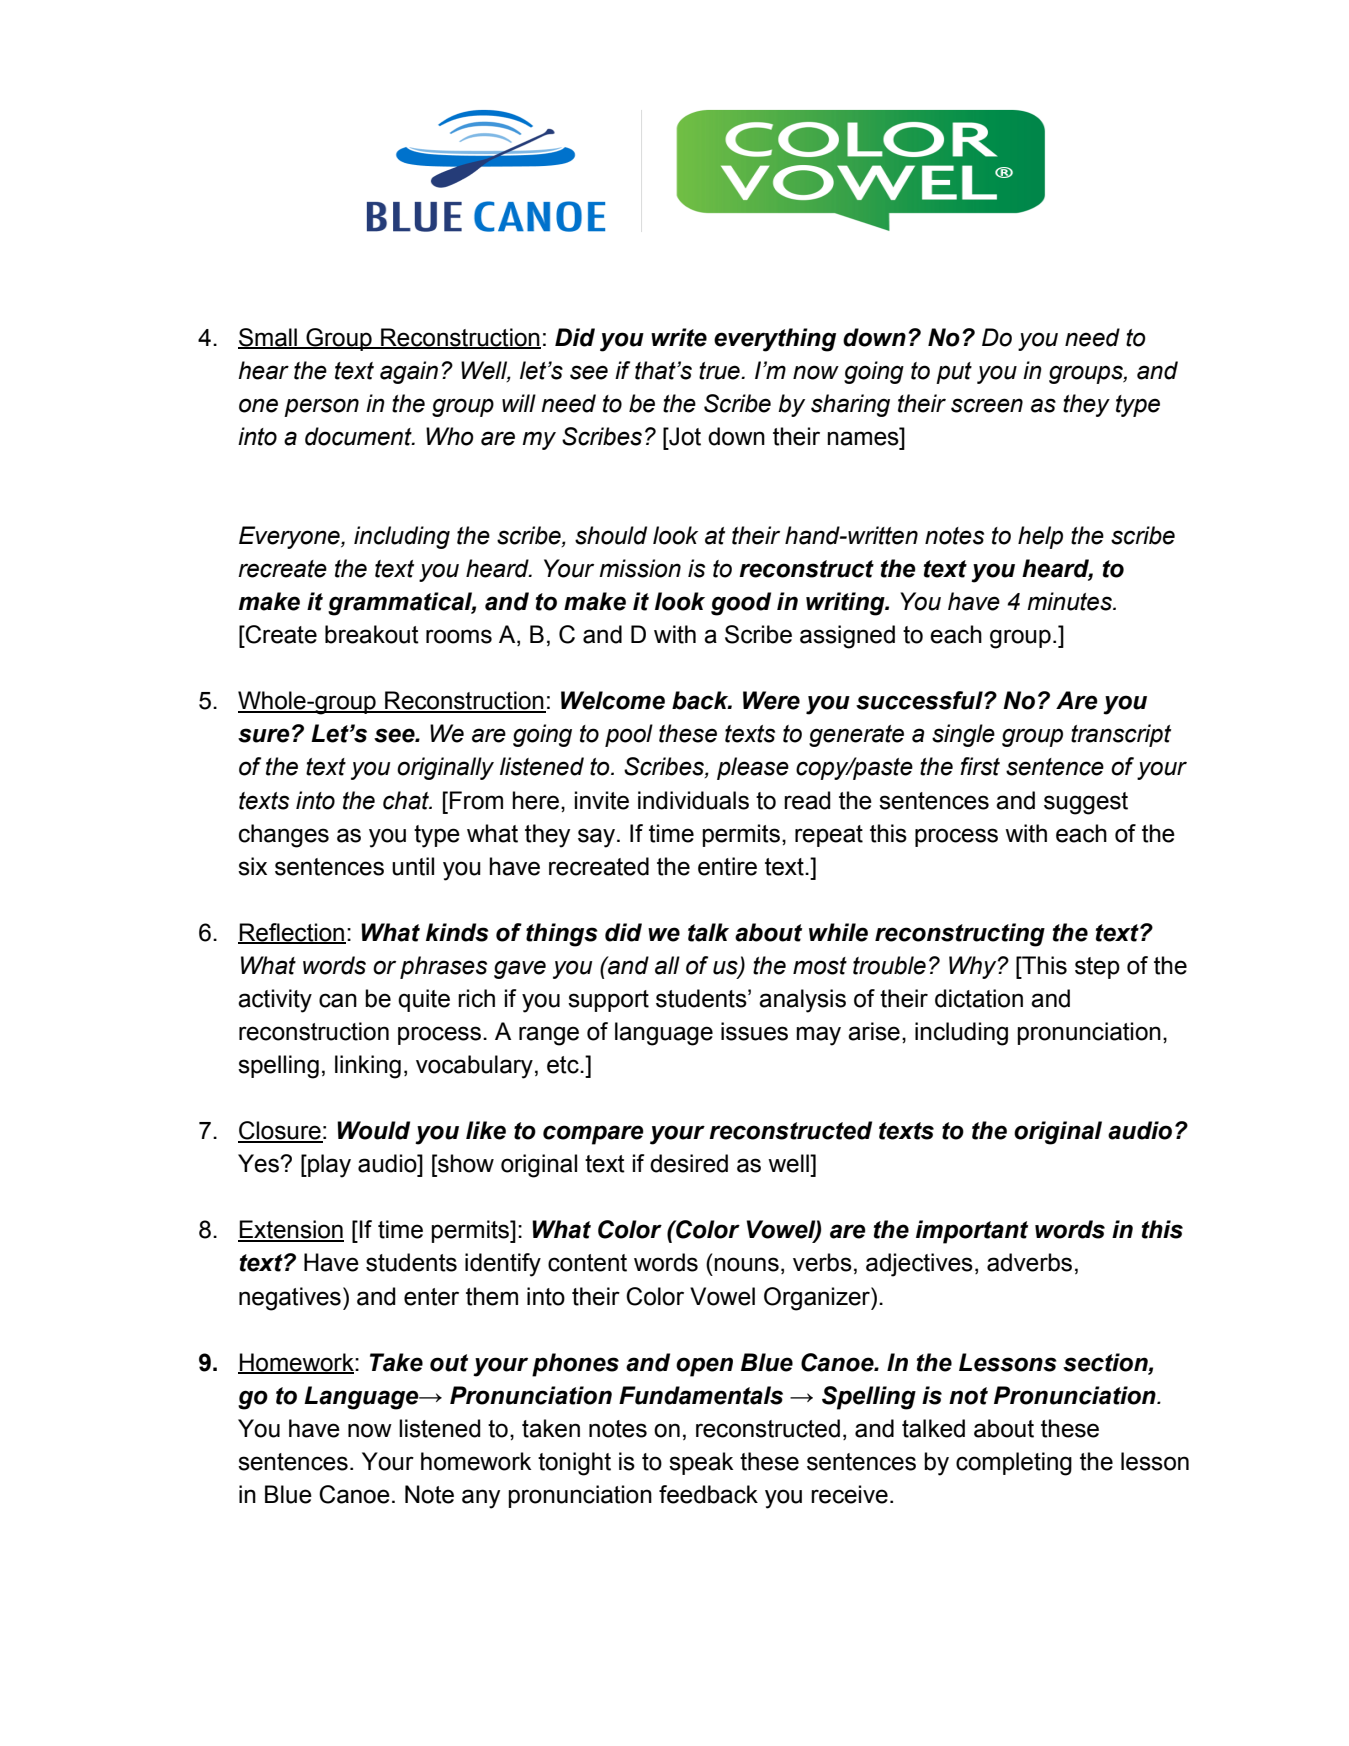 The image size is (1349, 1746). Describe the element at coordinates (741, 604) in the screenshot. I see `good` at that location.
